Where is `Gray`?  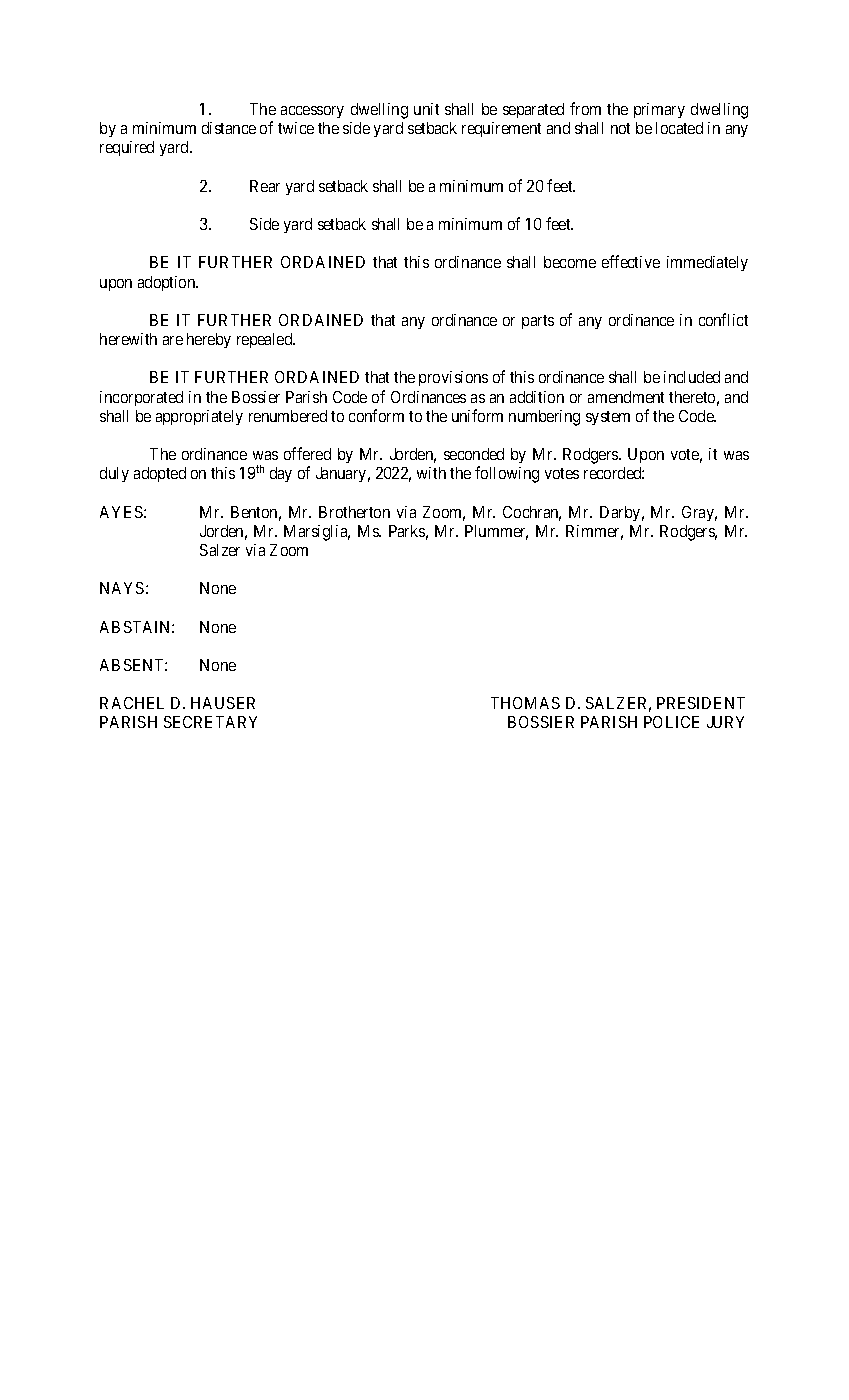
Gray is located at coordinates (699, 513).
